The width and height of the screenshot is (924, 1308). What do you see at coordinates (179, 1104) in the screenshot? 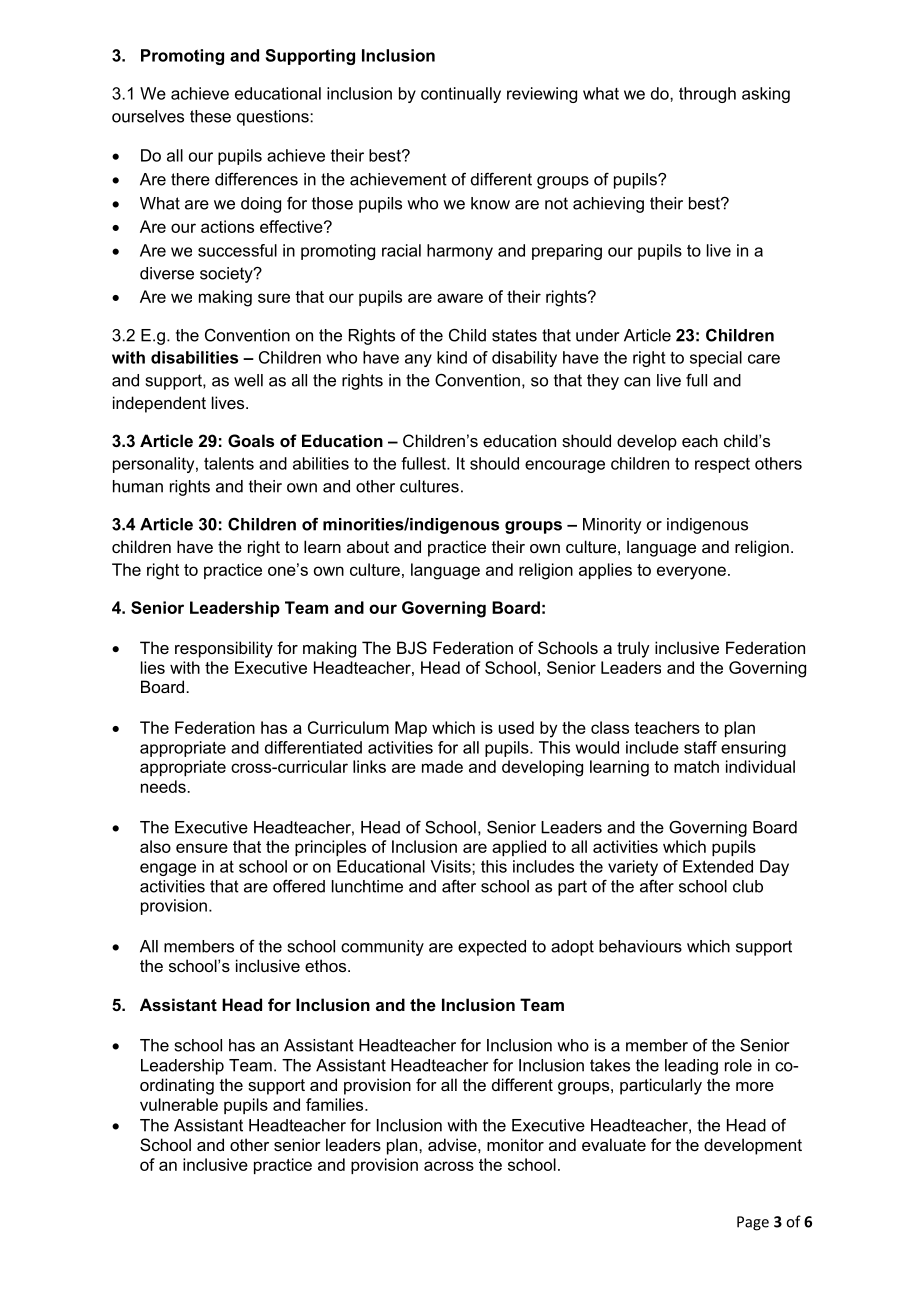
I see `vulnerable` at bounding box center [179, 1104].
